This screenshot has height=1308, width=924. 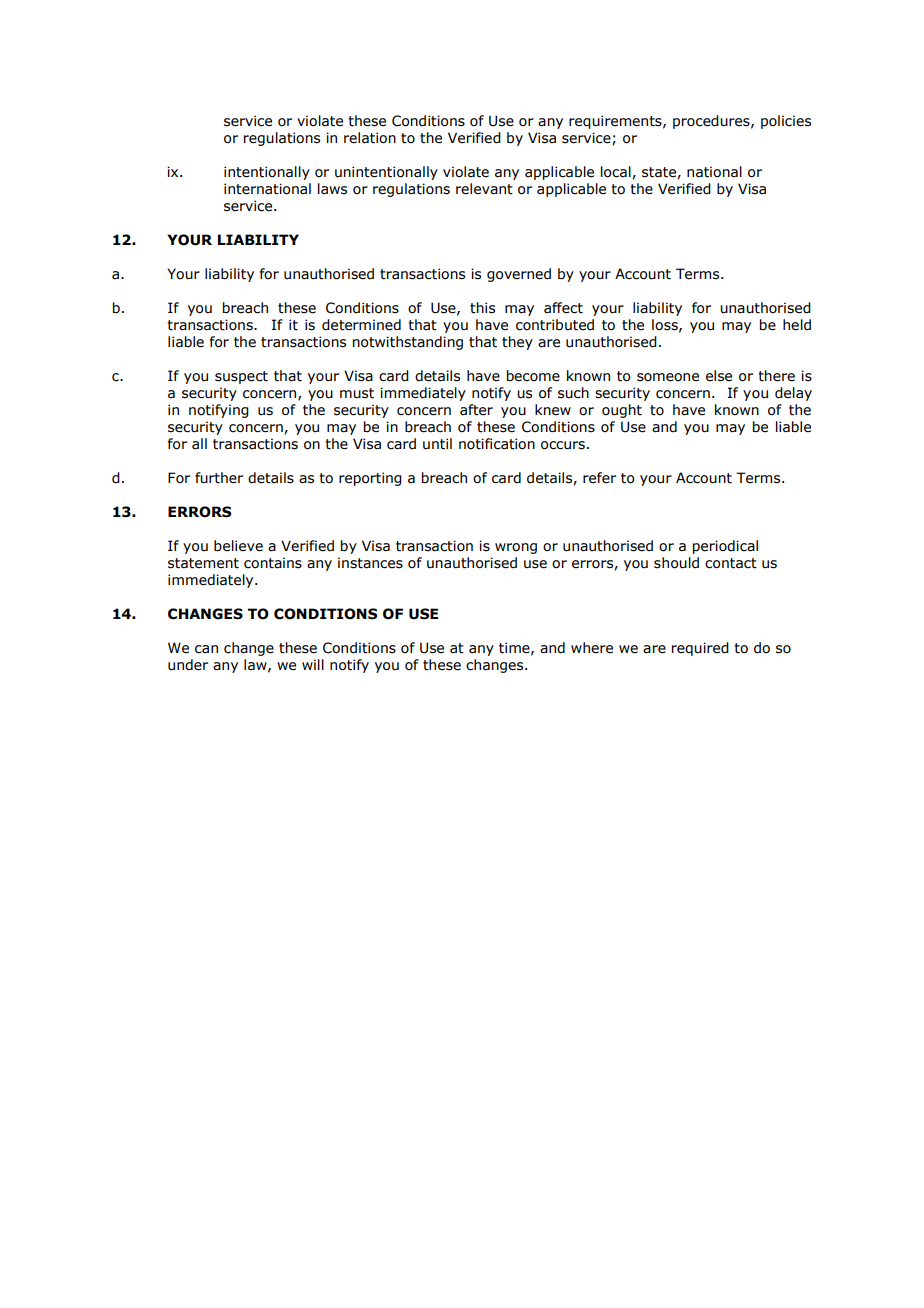 What do you see at coordinates (700, 649) in the screenshot?
I see `required` at bounding box center [700, 649].
